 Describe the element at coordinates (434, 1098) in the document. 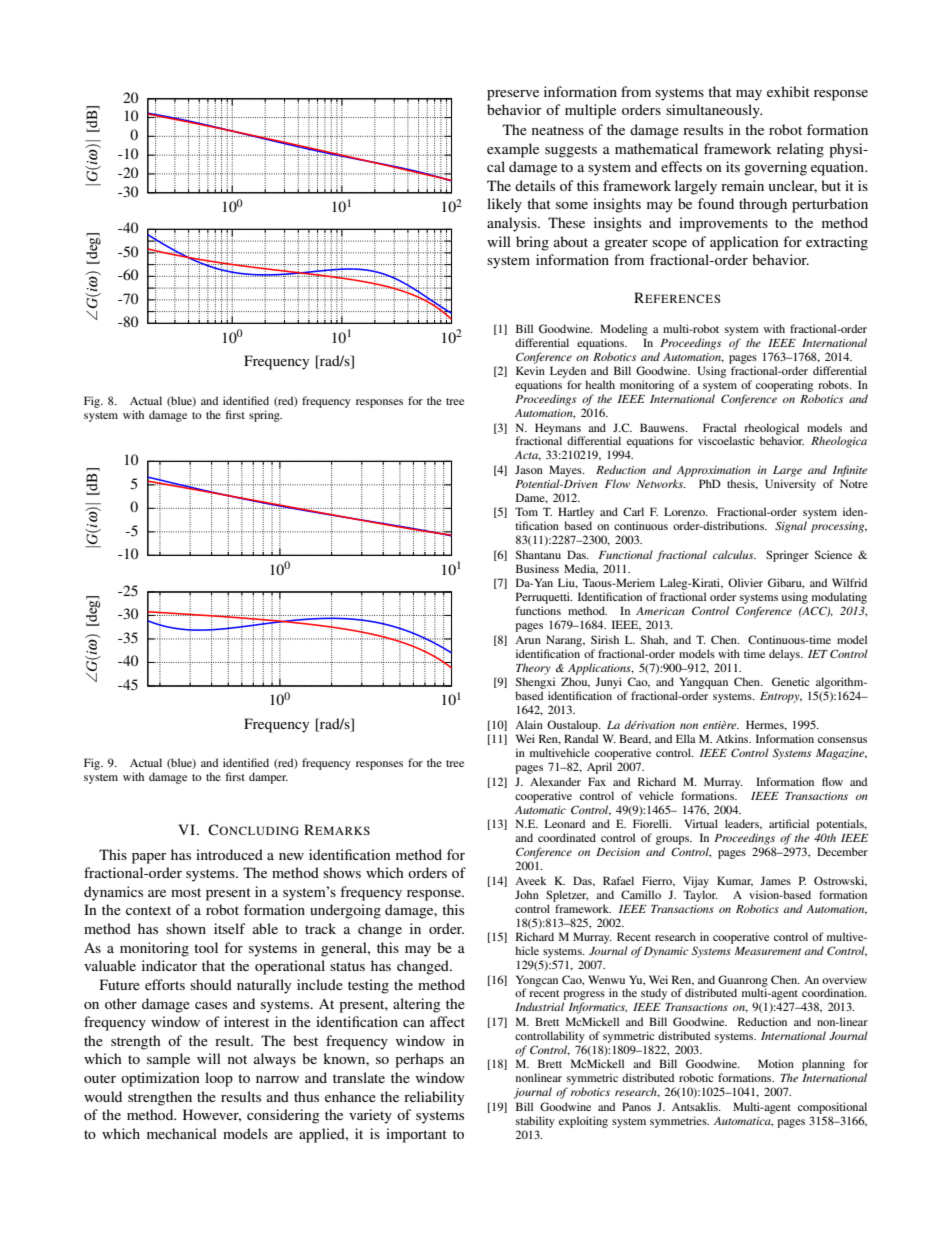

I see `reliability` at that location.
